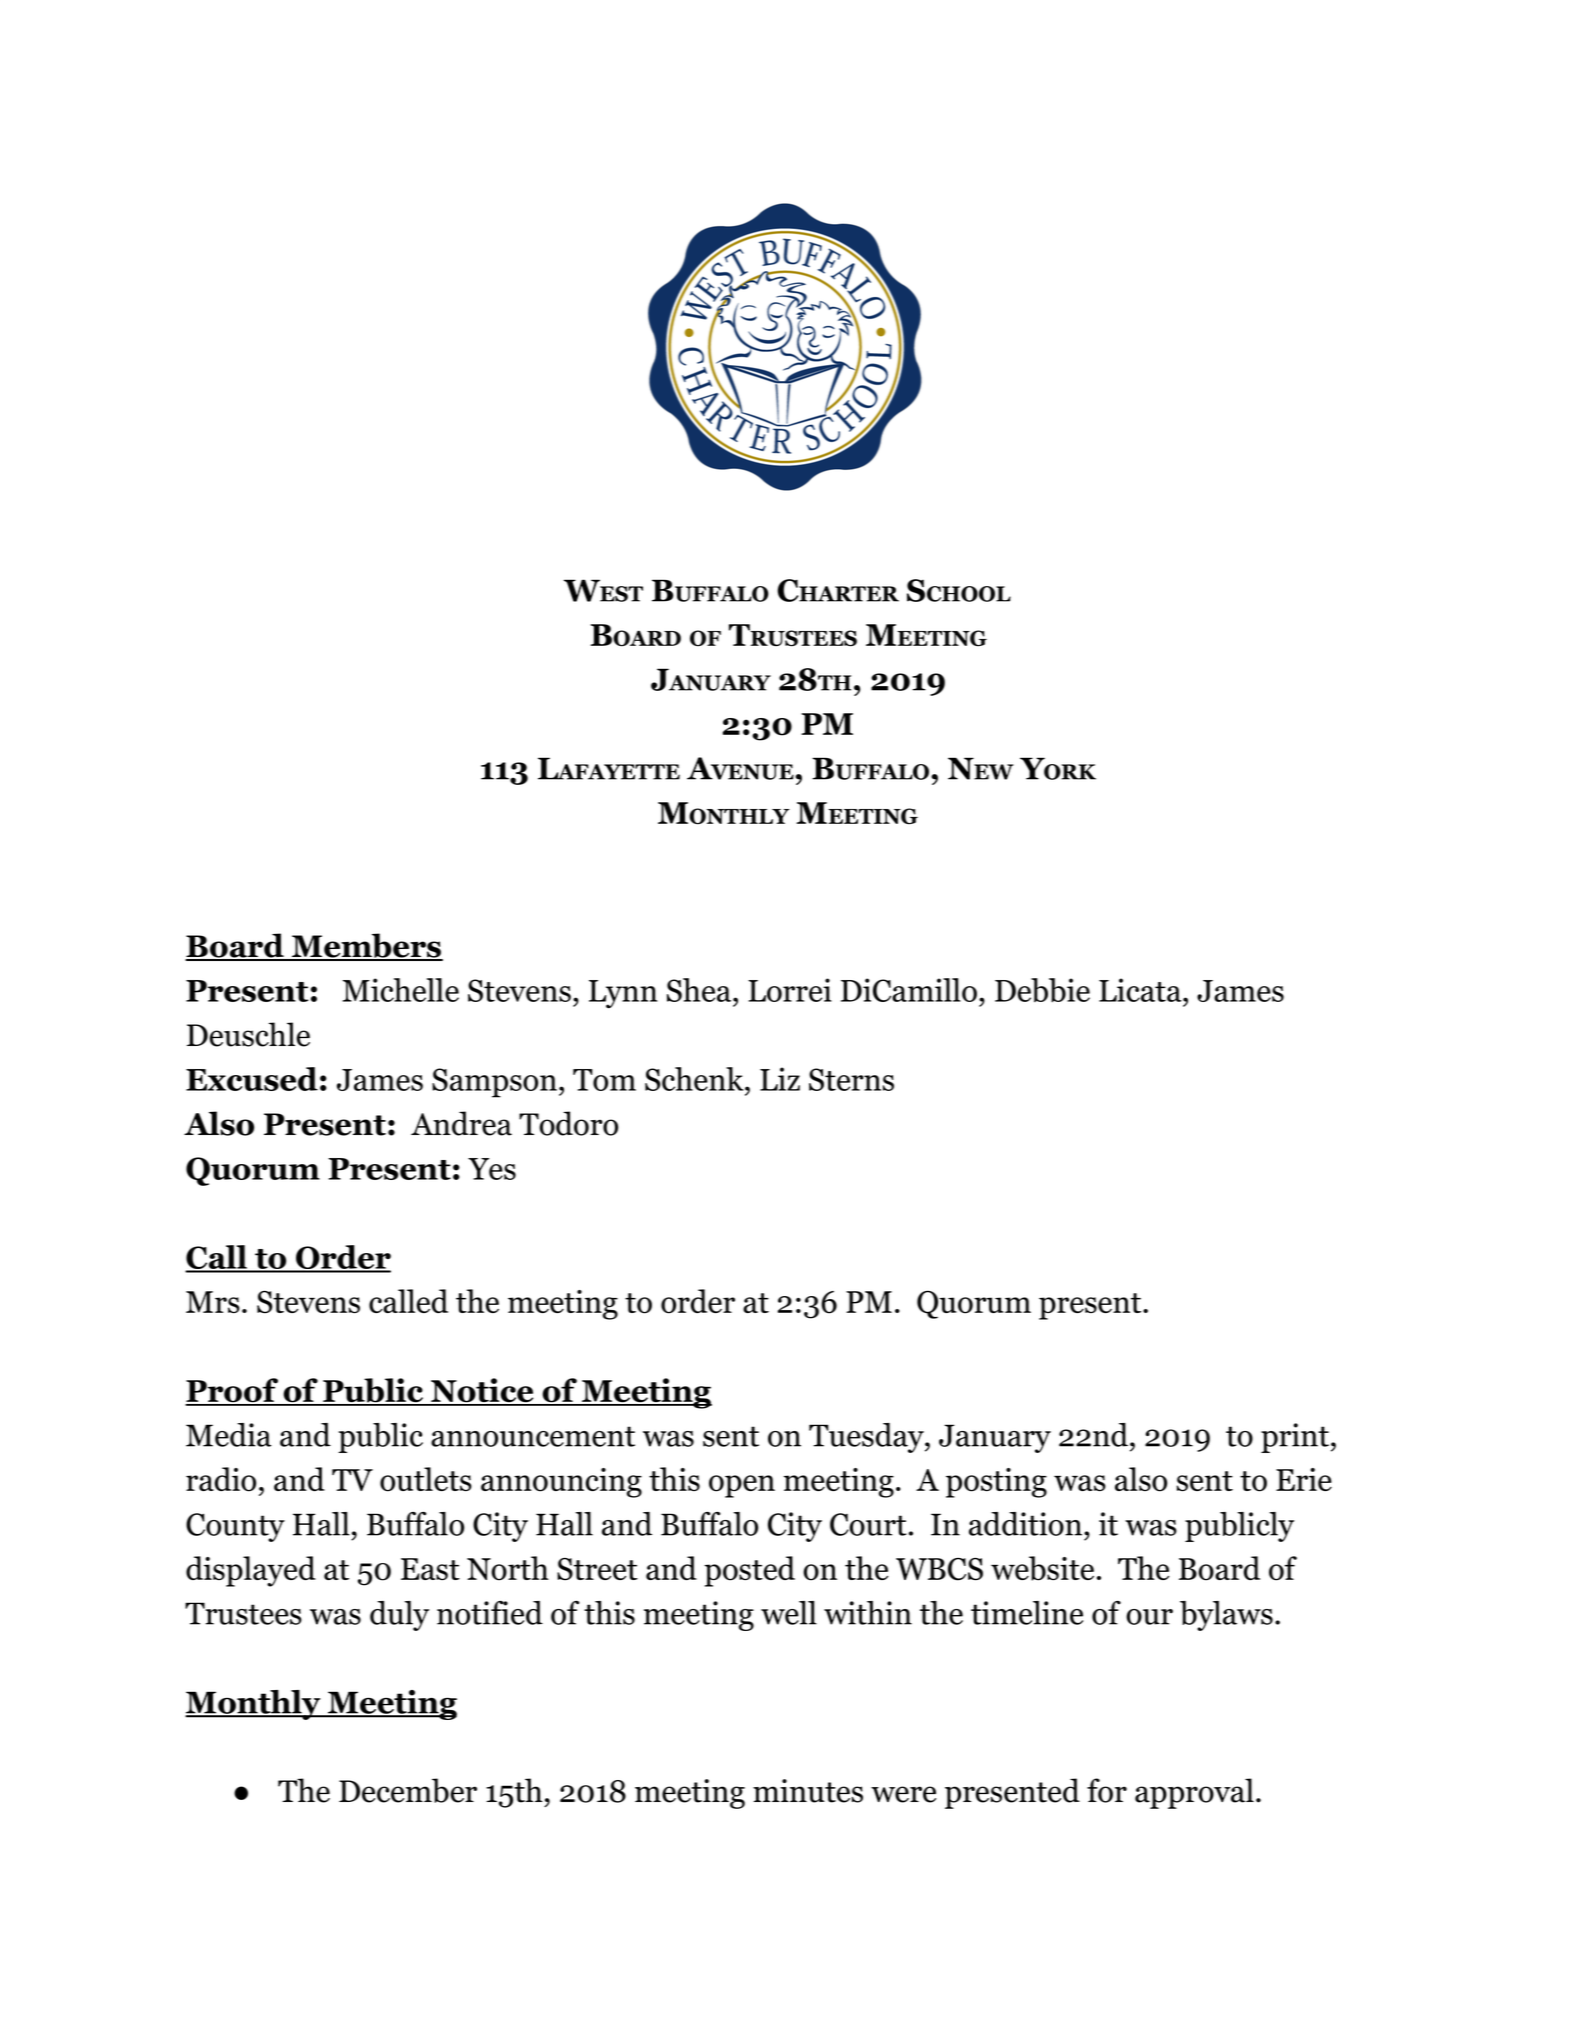 Image resolution: width=1578 pixels, height=2042 pixels. I want to click on December, so click(408, 1790).
